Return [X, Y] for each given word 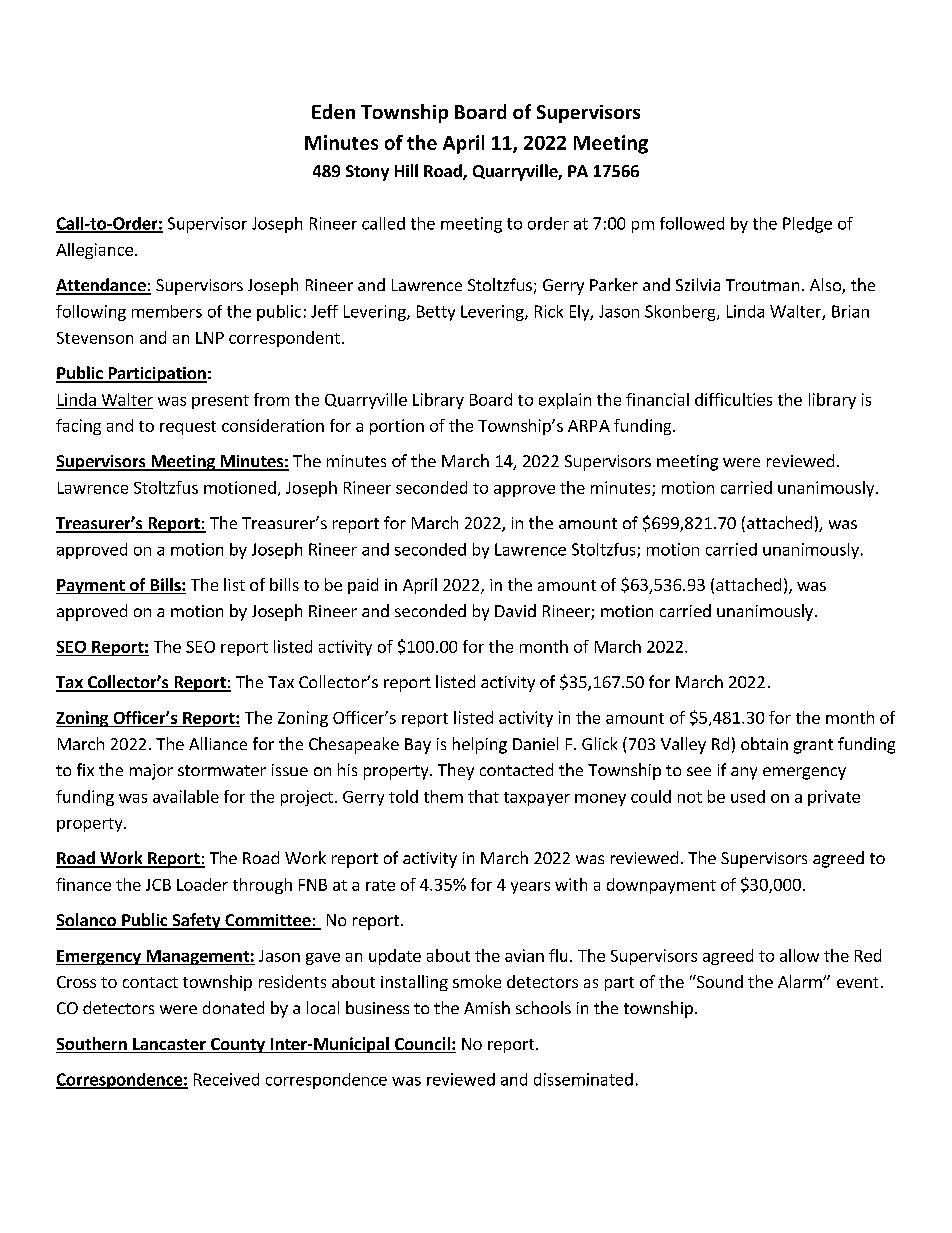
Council [422, 1045]
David [515, 610]
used [748, 796]
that [483, 796]
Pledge [807, 225]
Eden [333, 111]
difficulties [733, 399]
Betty [436, 313]
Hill [406, 170]
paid [363, 586]
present [220, 402]
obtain [764, 743]
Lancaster [169, 1045]
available [186, 796]
